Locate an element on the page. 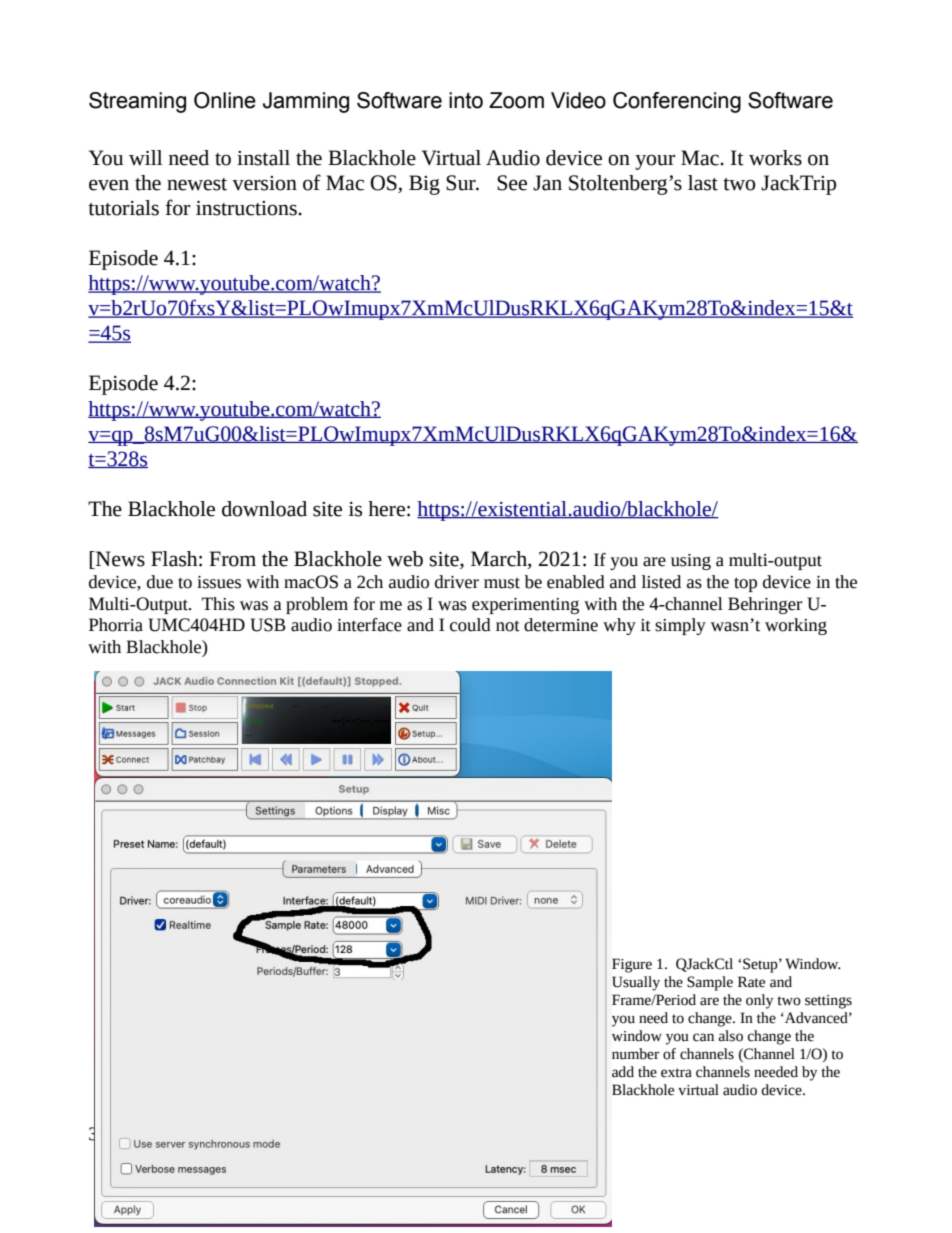  works is located at coordinates (775, 158).
